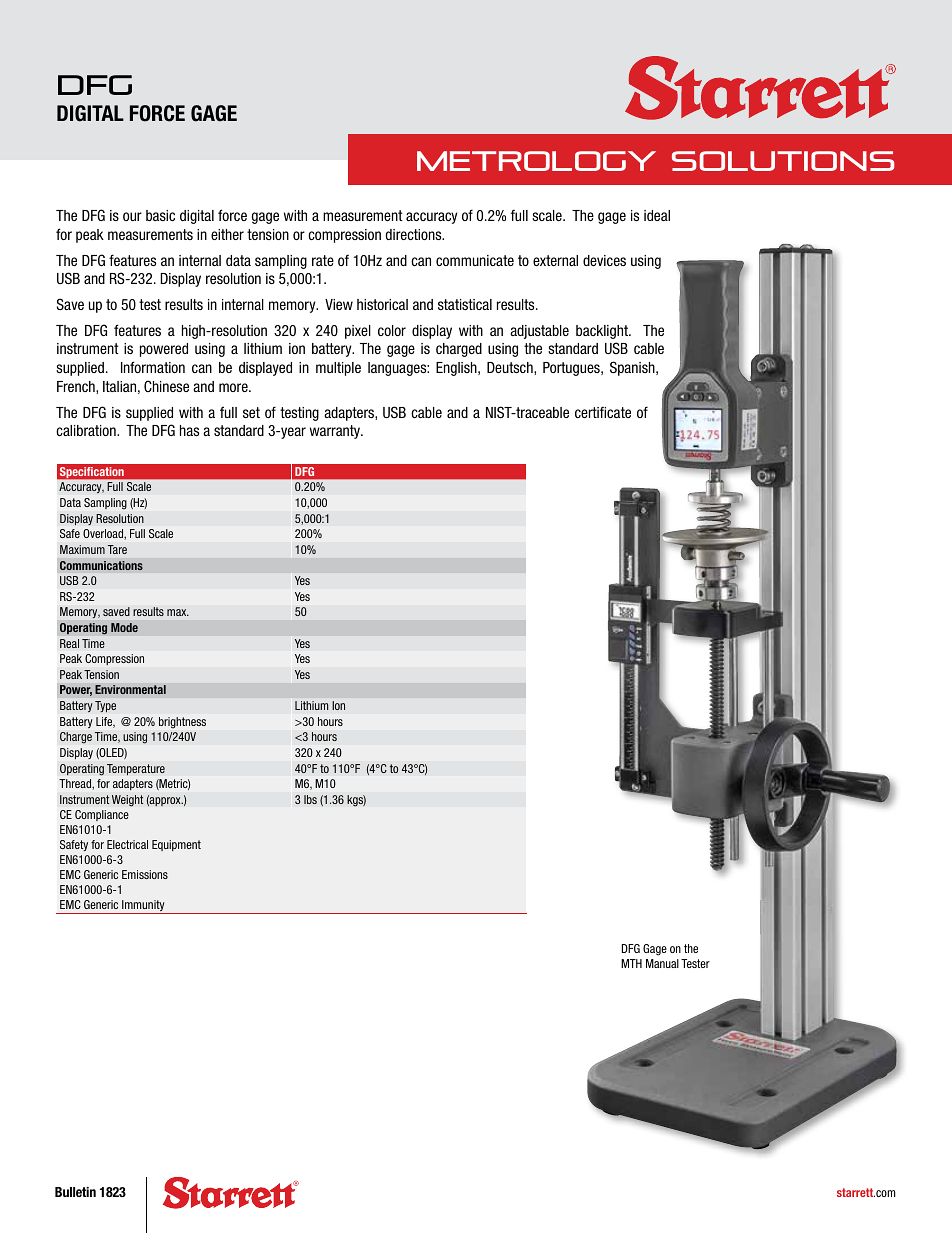  What do you see at coordinates (415, 234) in the screenshot?
I see `directions` at bounding box center [415, 234].
